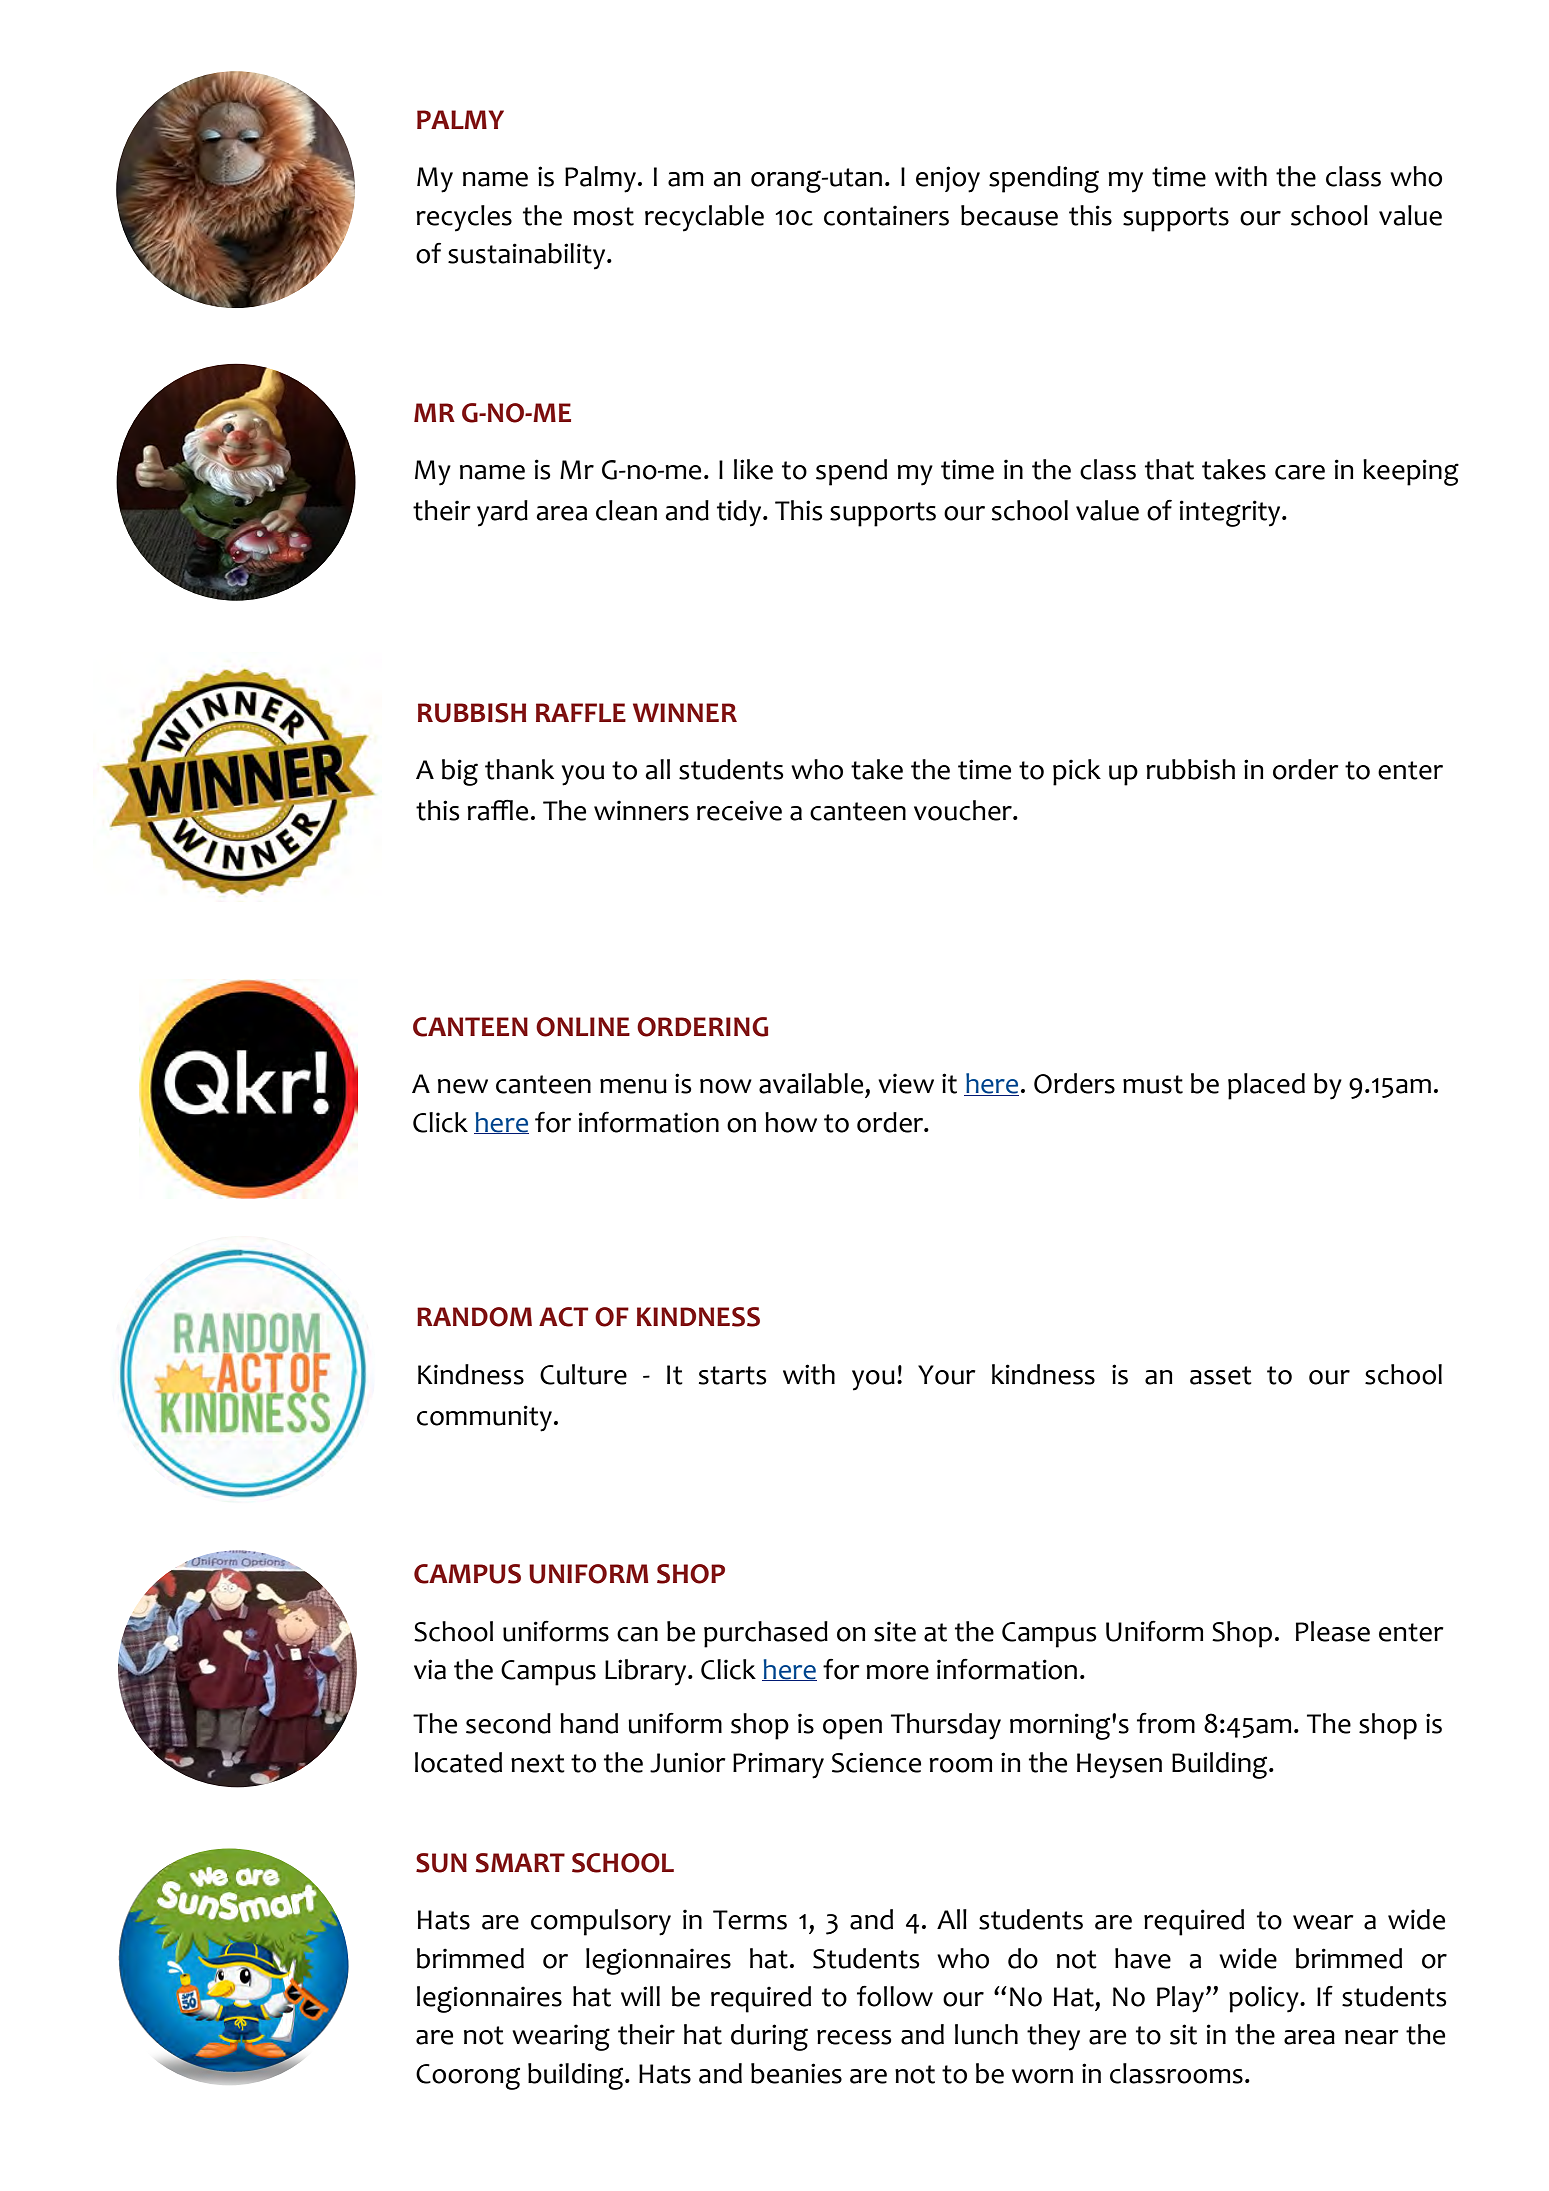  I want to click on containers, so click(886, 215).
